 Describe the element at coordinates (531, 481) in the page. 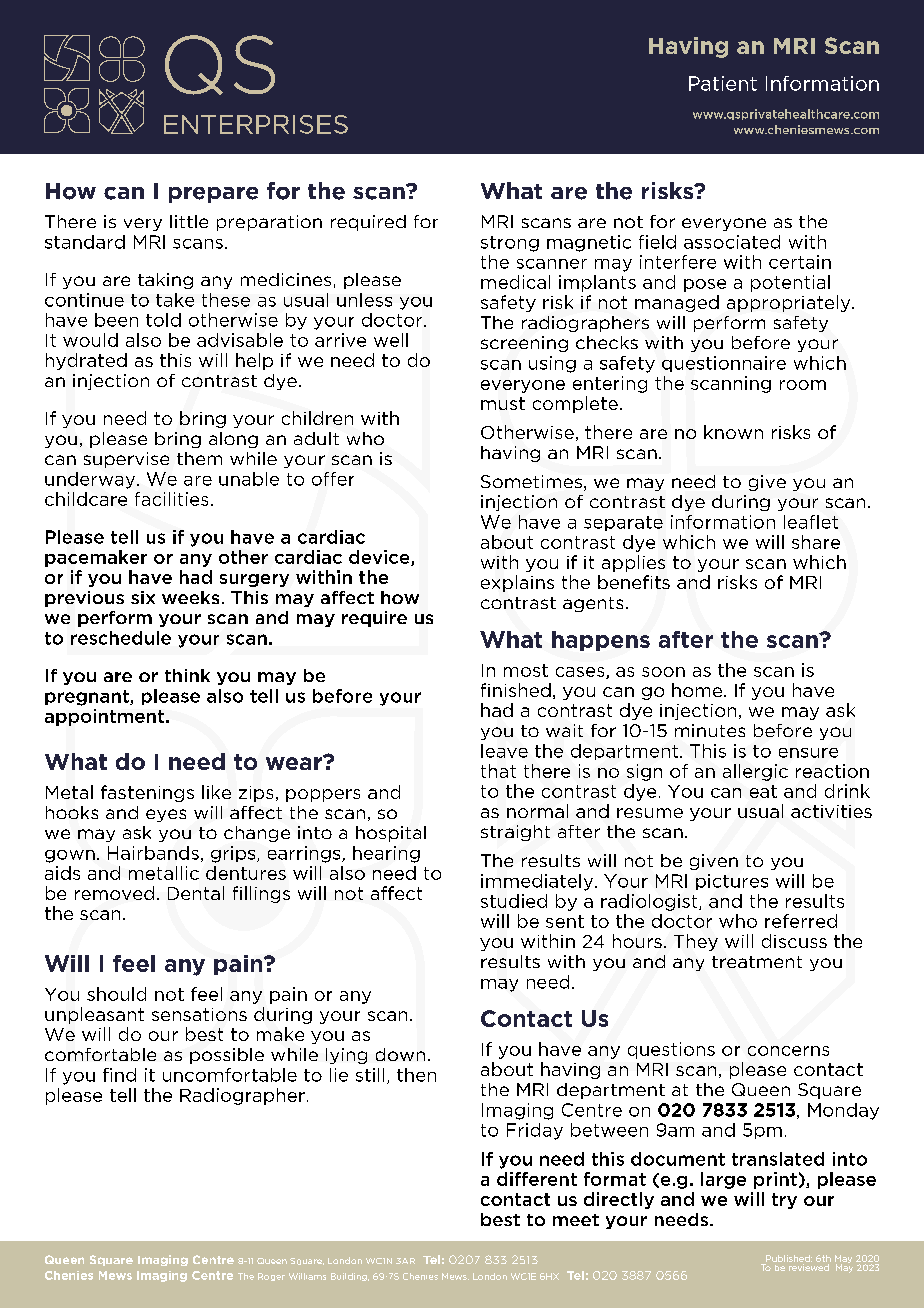

I see `Sometimes` at that location.
